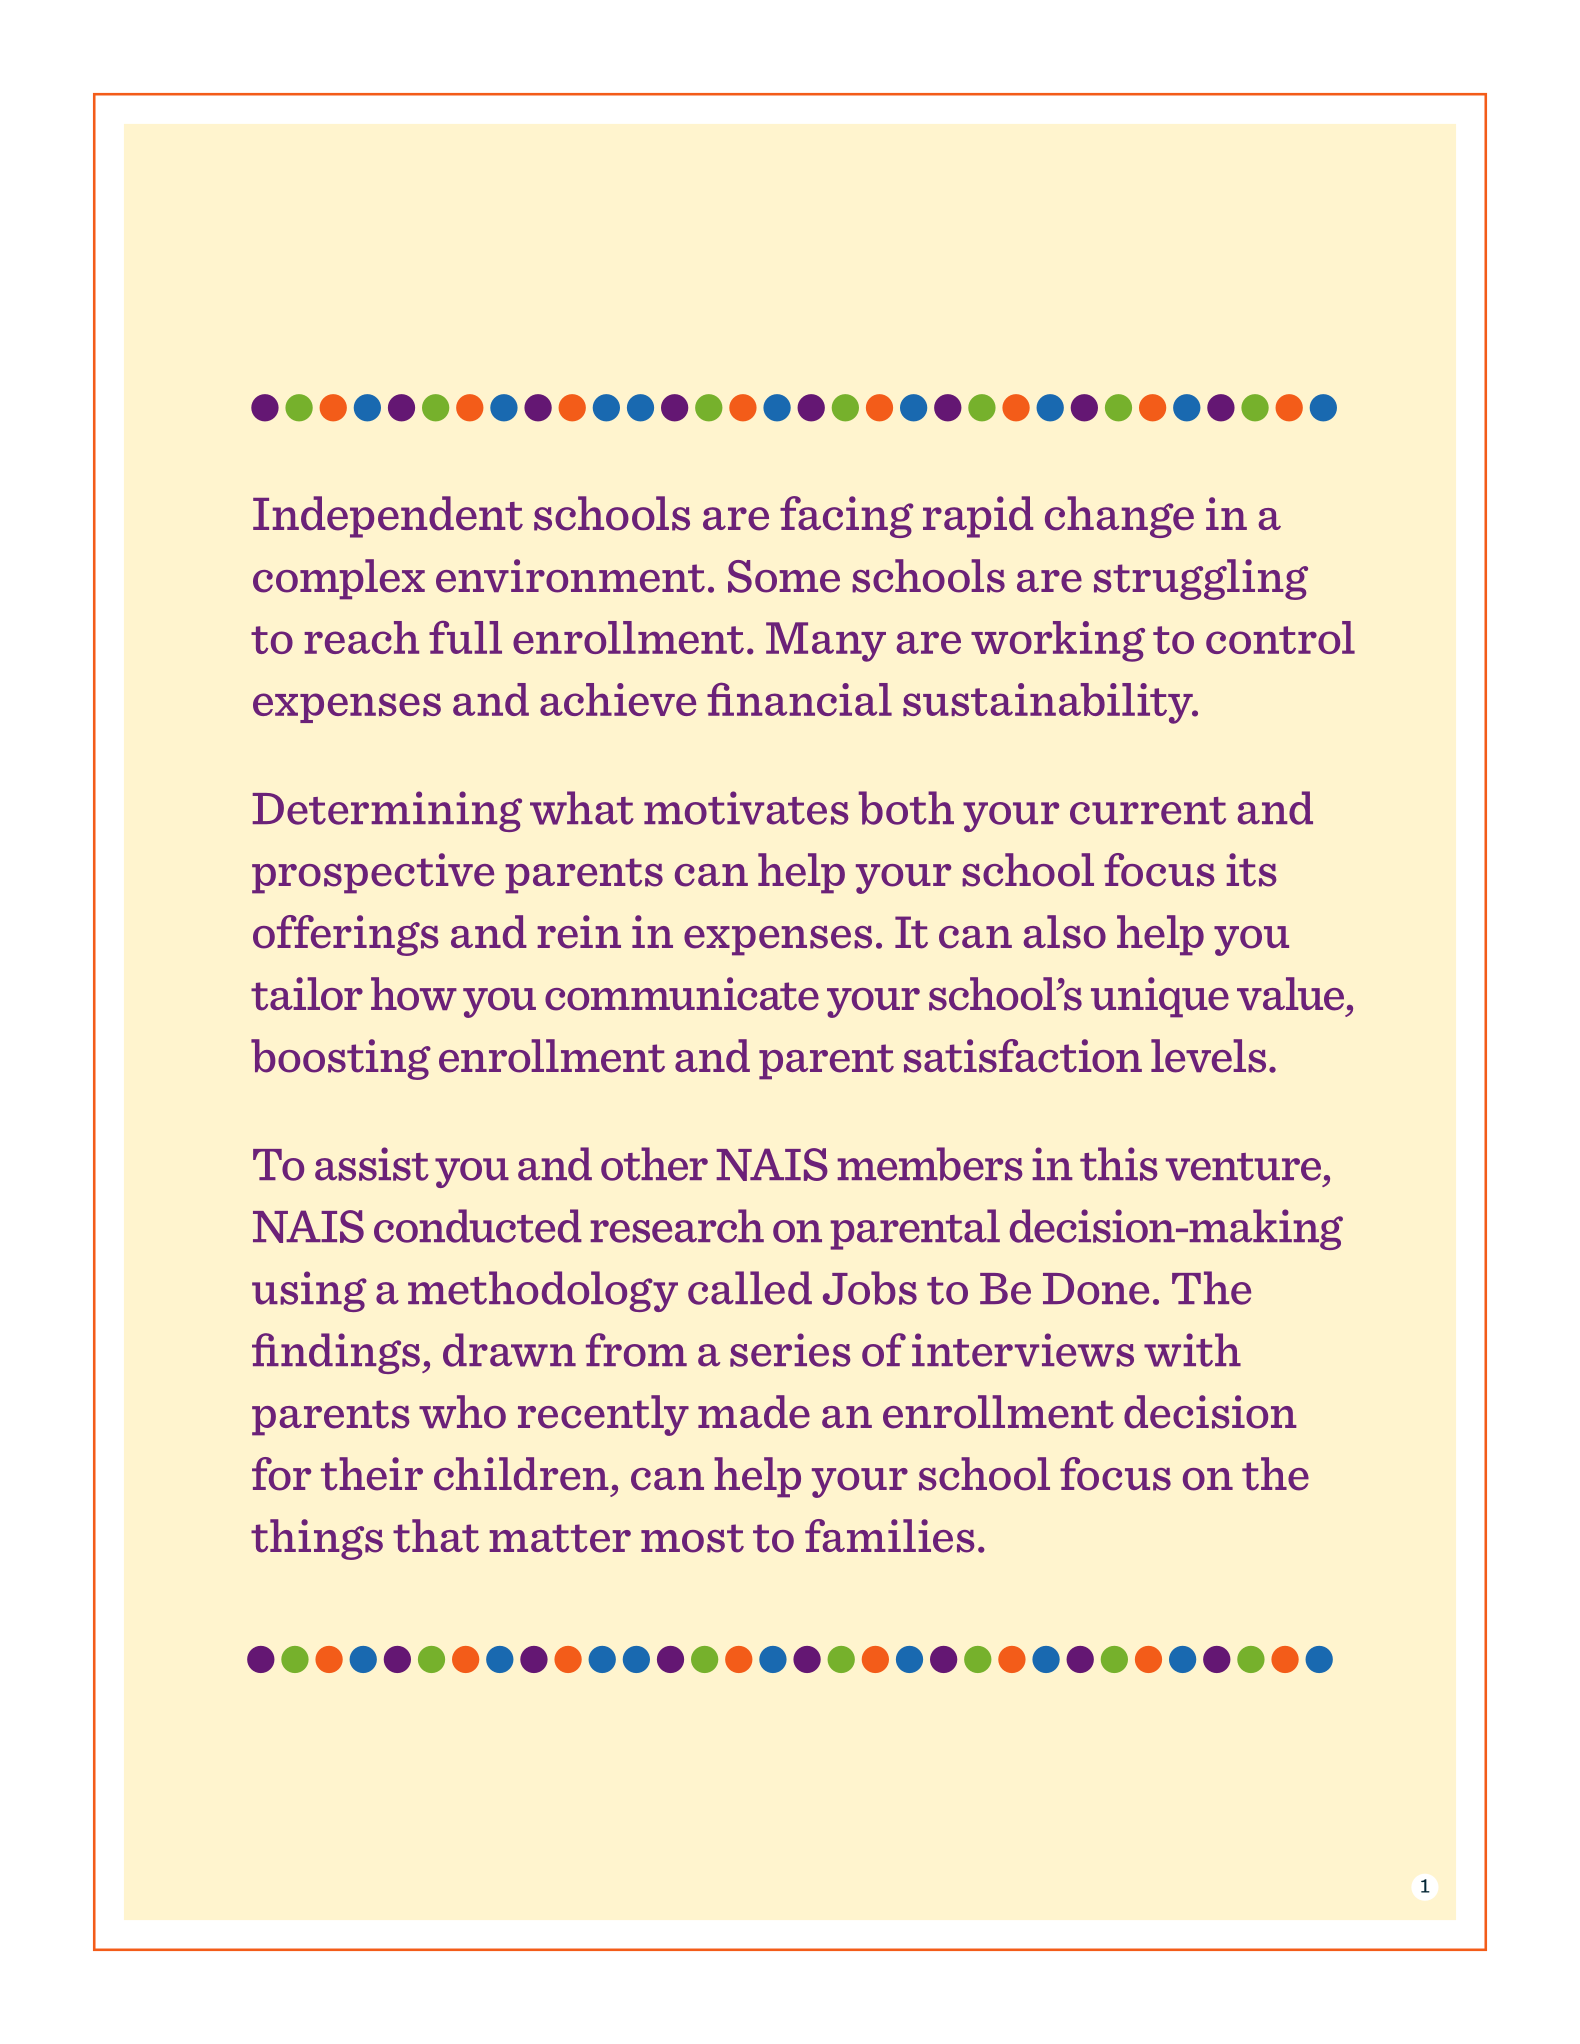 The height and width of the screenshot is (2044, 1580). Describe the element at coordinates (387, 811) in the screenshot. I see `Determining` at that location.
